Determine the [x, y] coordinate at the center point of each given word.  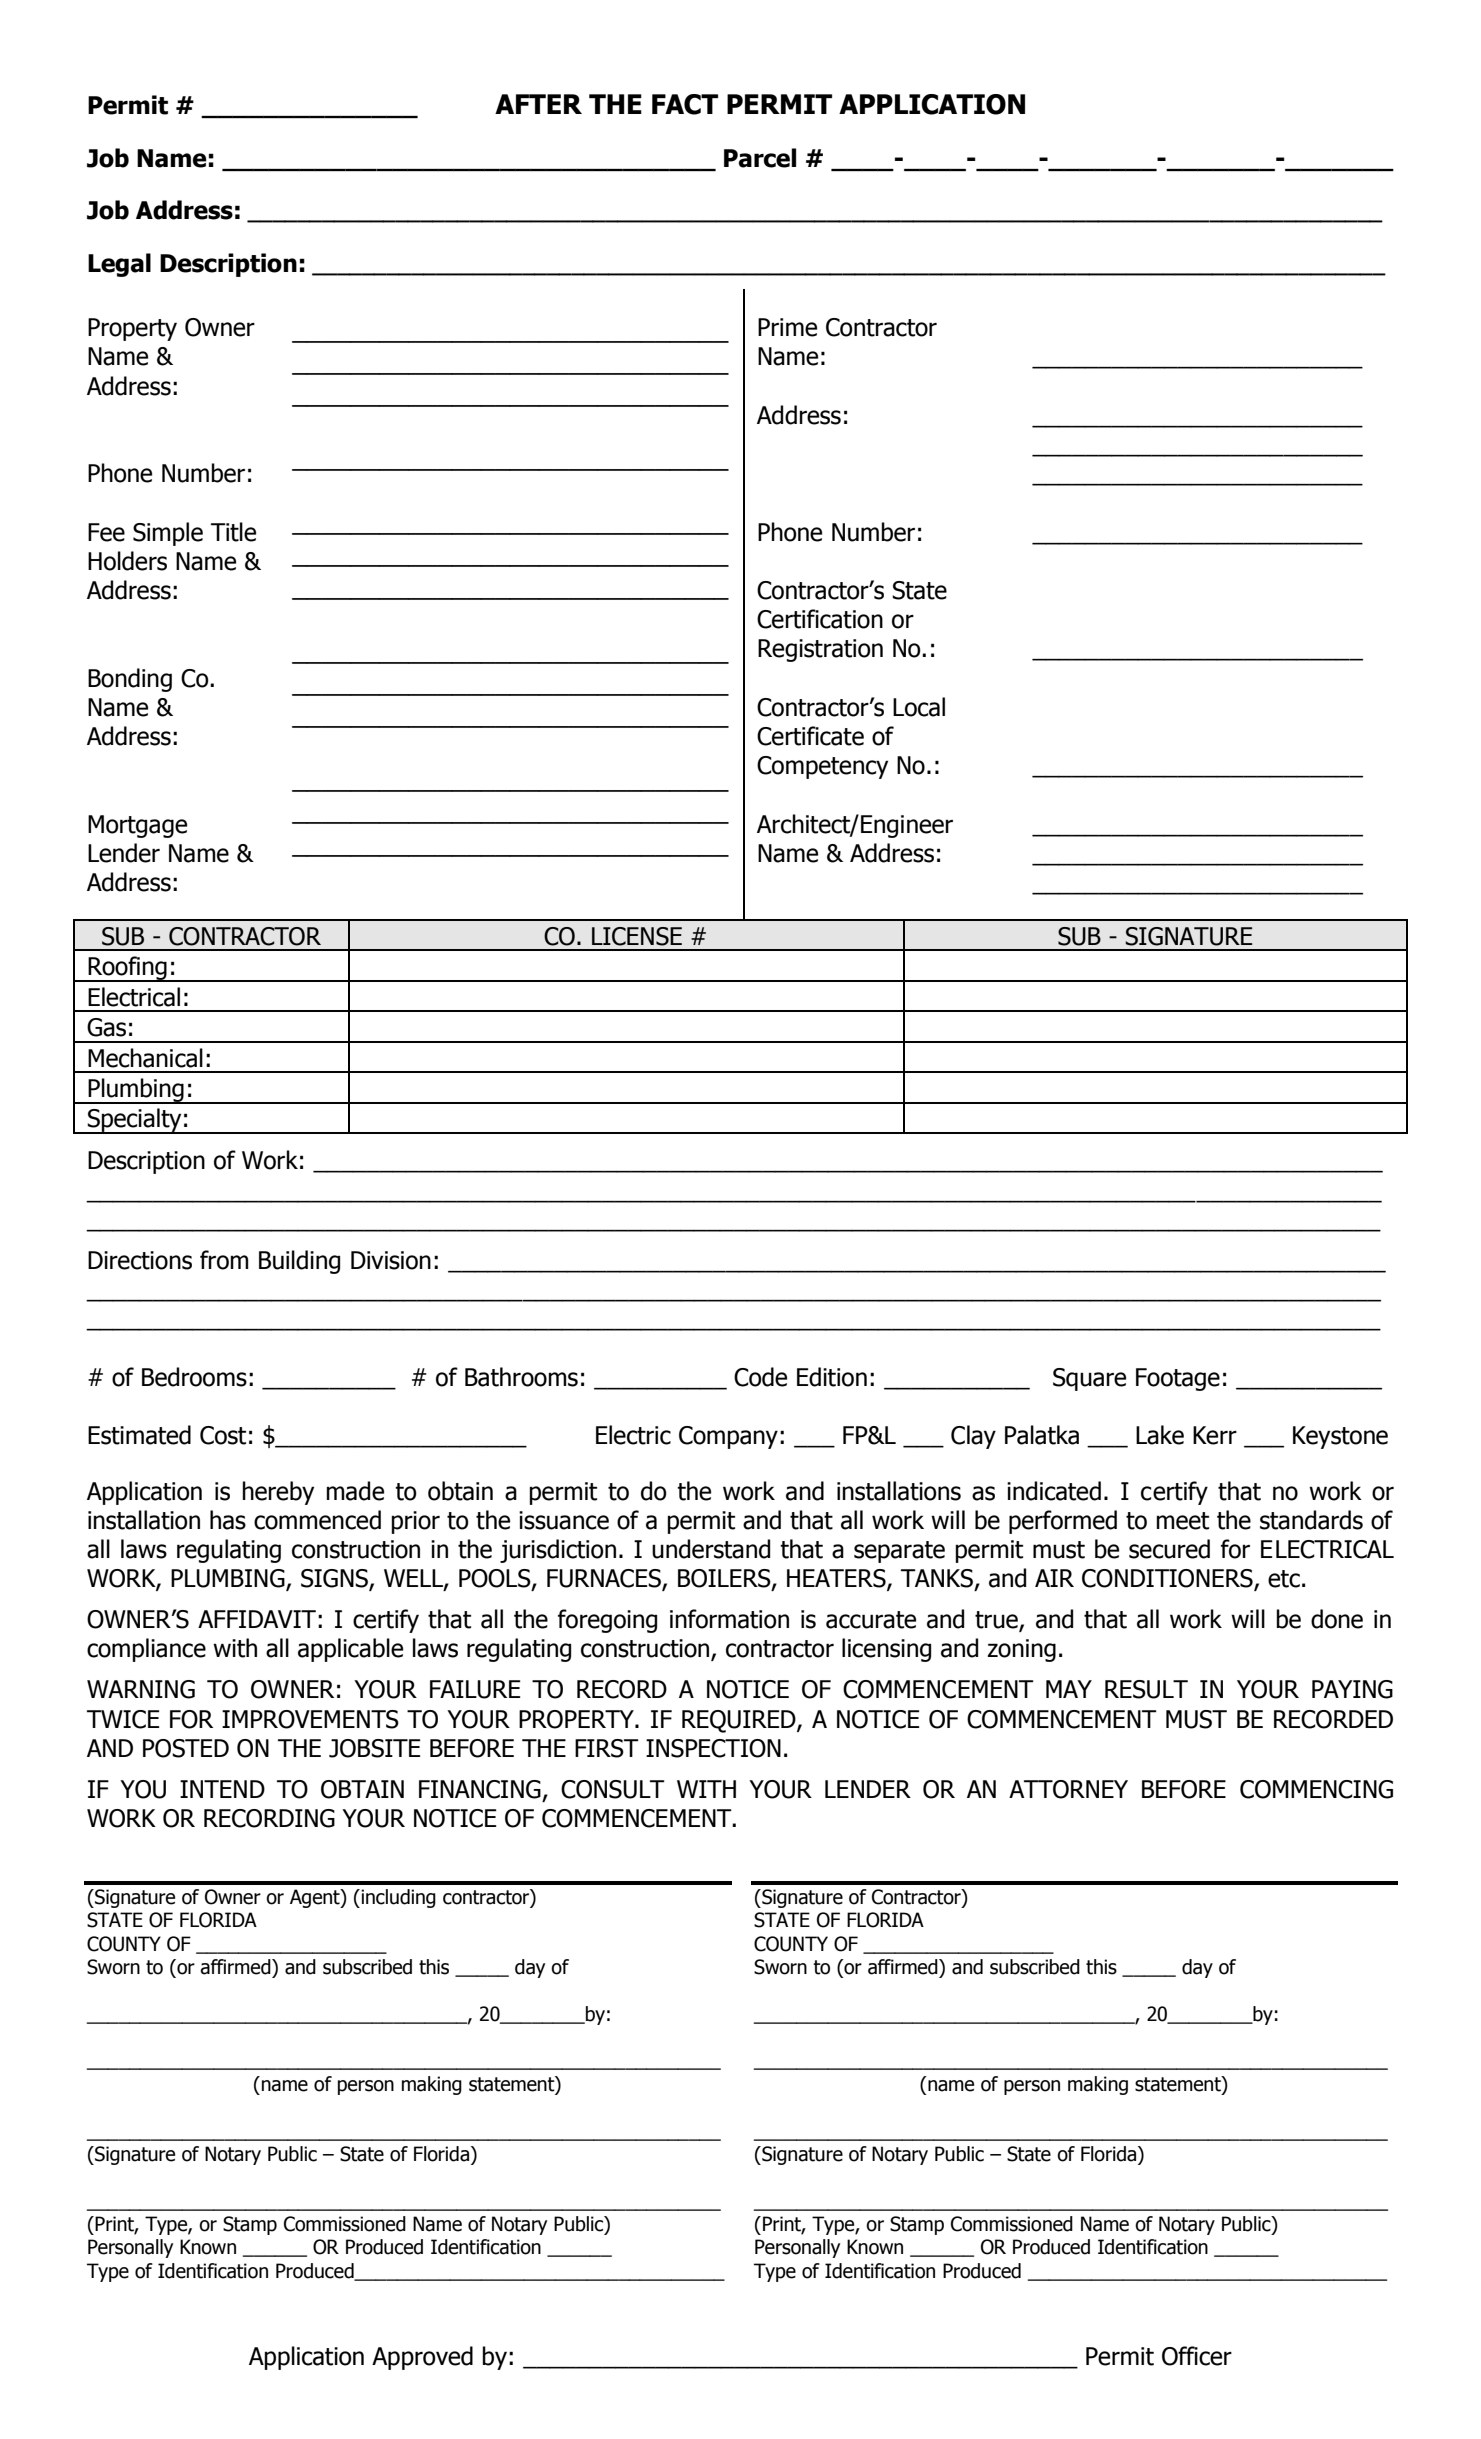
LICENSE [637, 936]
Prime [787, 327]
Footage [1178, 1379]
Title [233, 532]
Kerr [1215, 1435]
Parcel [760, 158]
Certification [820, 619]
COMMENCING [1316, 1789]
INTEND [222, 1789]
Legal [119, 265]
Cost [223, 1435]
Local [919, 707]
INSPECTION [713, 1748]
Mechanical [145, 1058]
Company [728, 1437]
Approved [422, 2358]
